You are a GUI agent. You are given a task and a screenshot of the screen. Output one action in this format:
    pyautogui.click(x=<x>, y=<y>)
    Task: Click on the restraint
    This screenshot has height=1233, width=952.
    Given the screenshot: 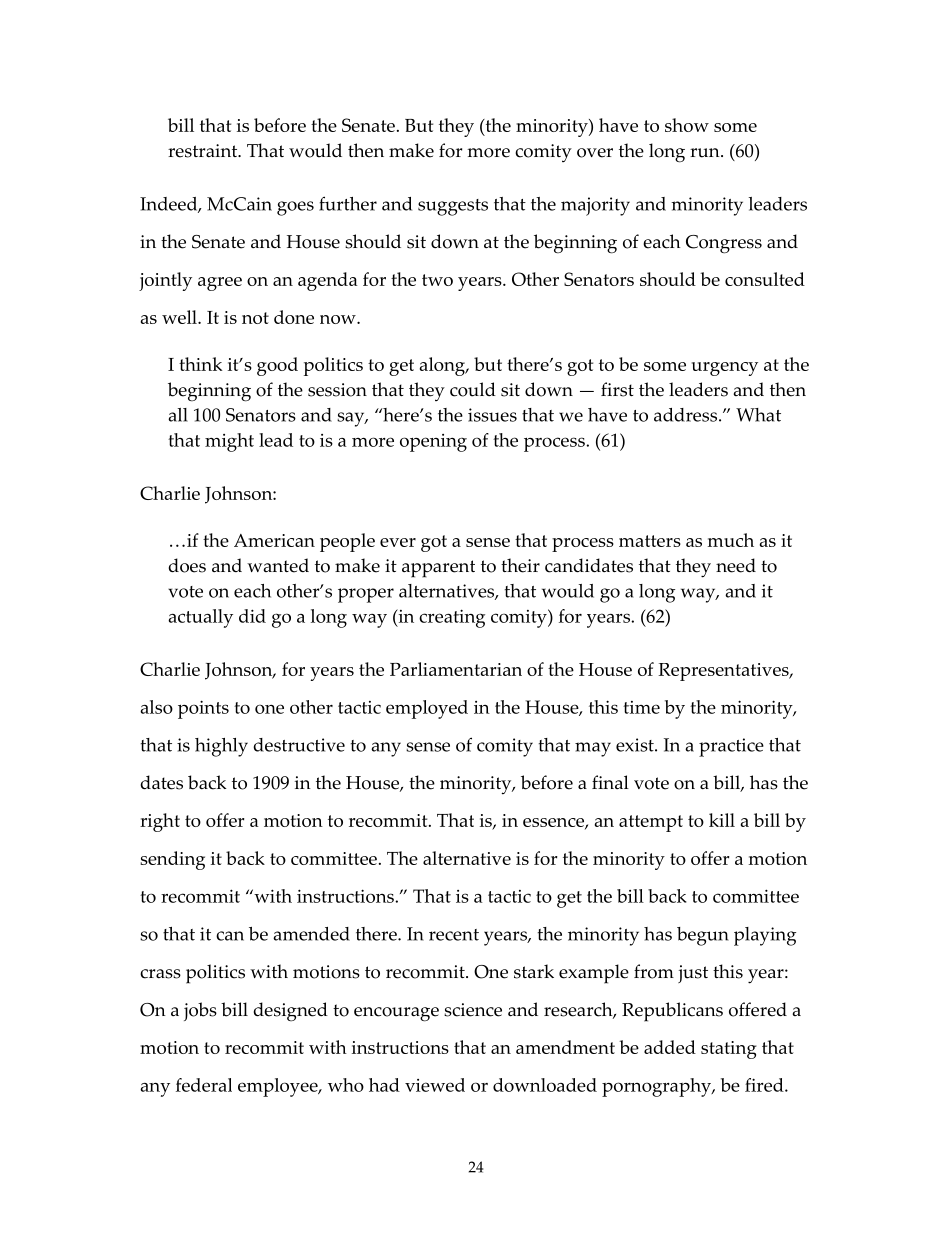 What is the action you would take?
    pyautogui.click(x=204, y=151)
